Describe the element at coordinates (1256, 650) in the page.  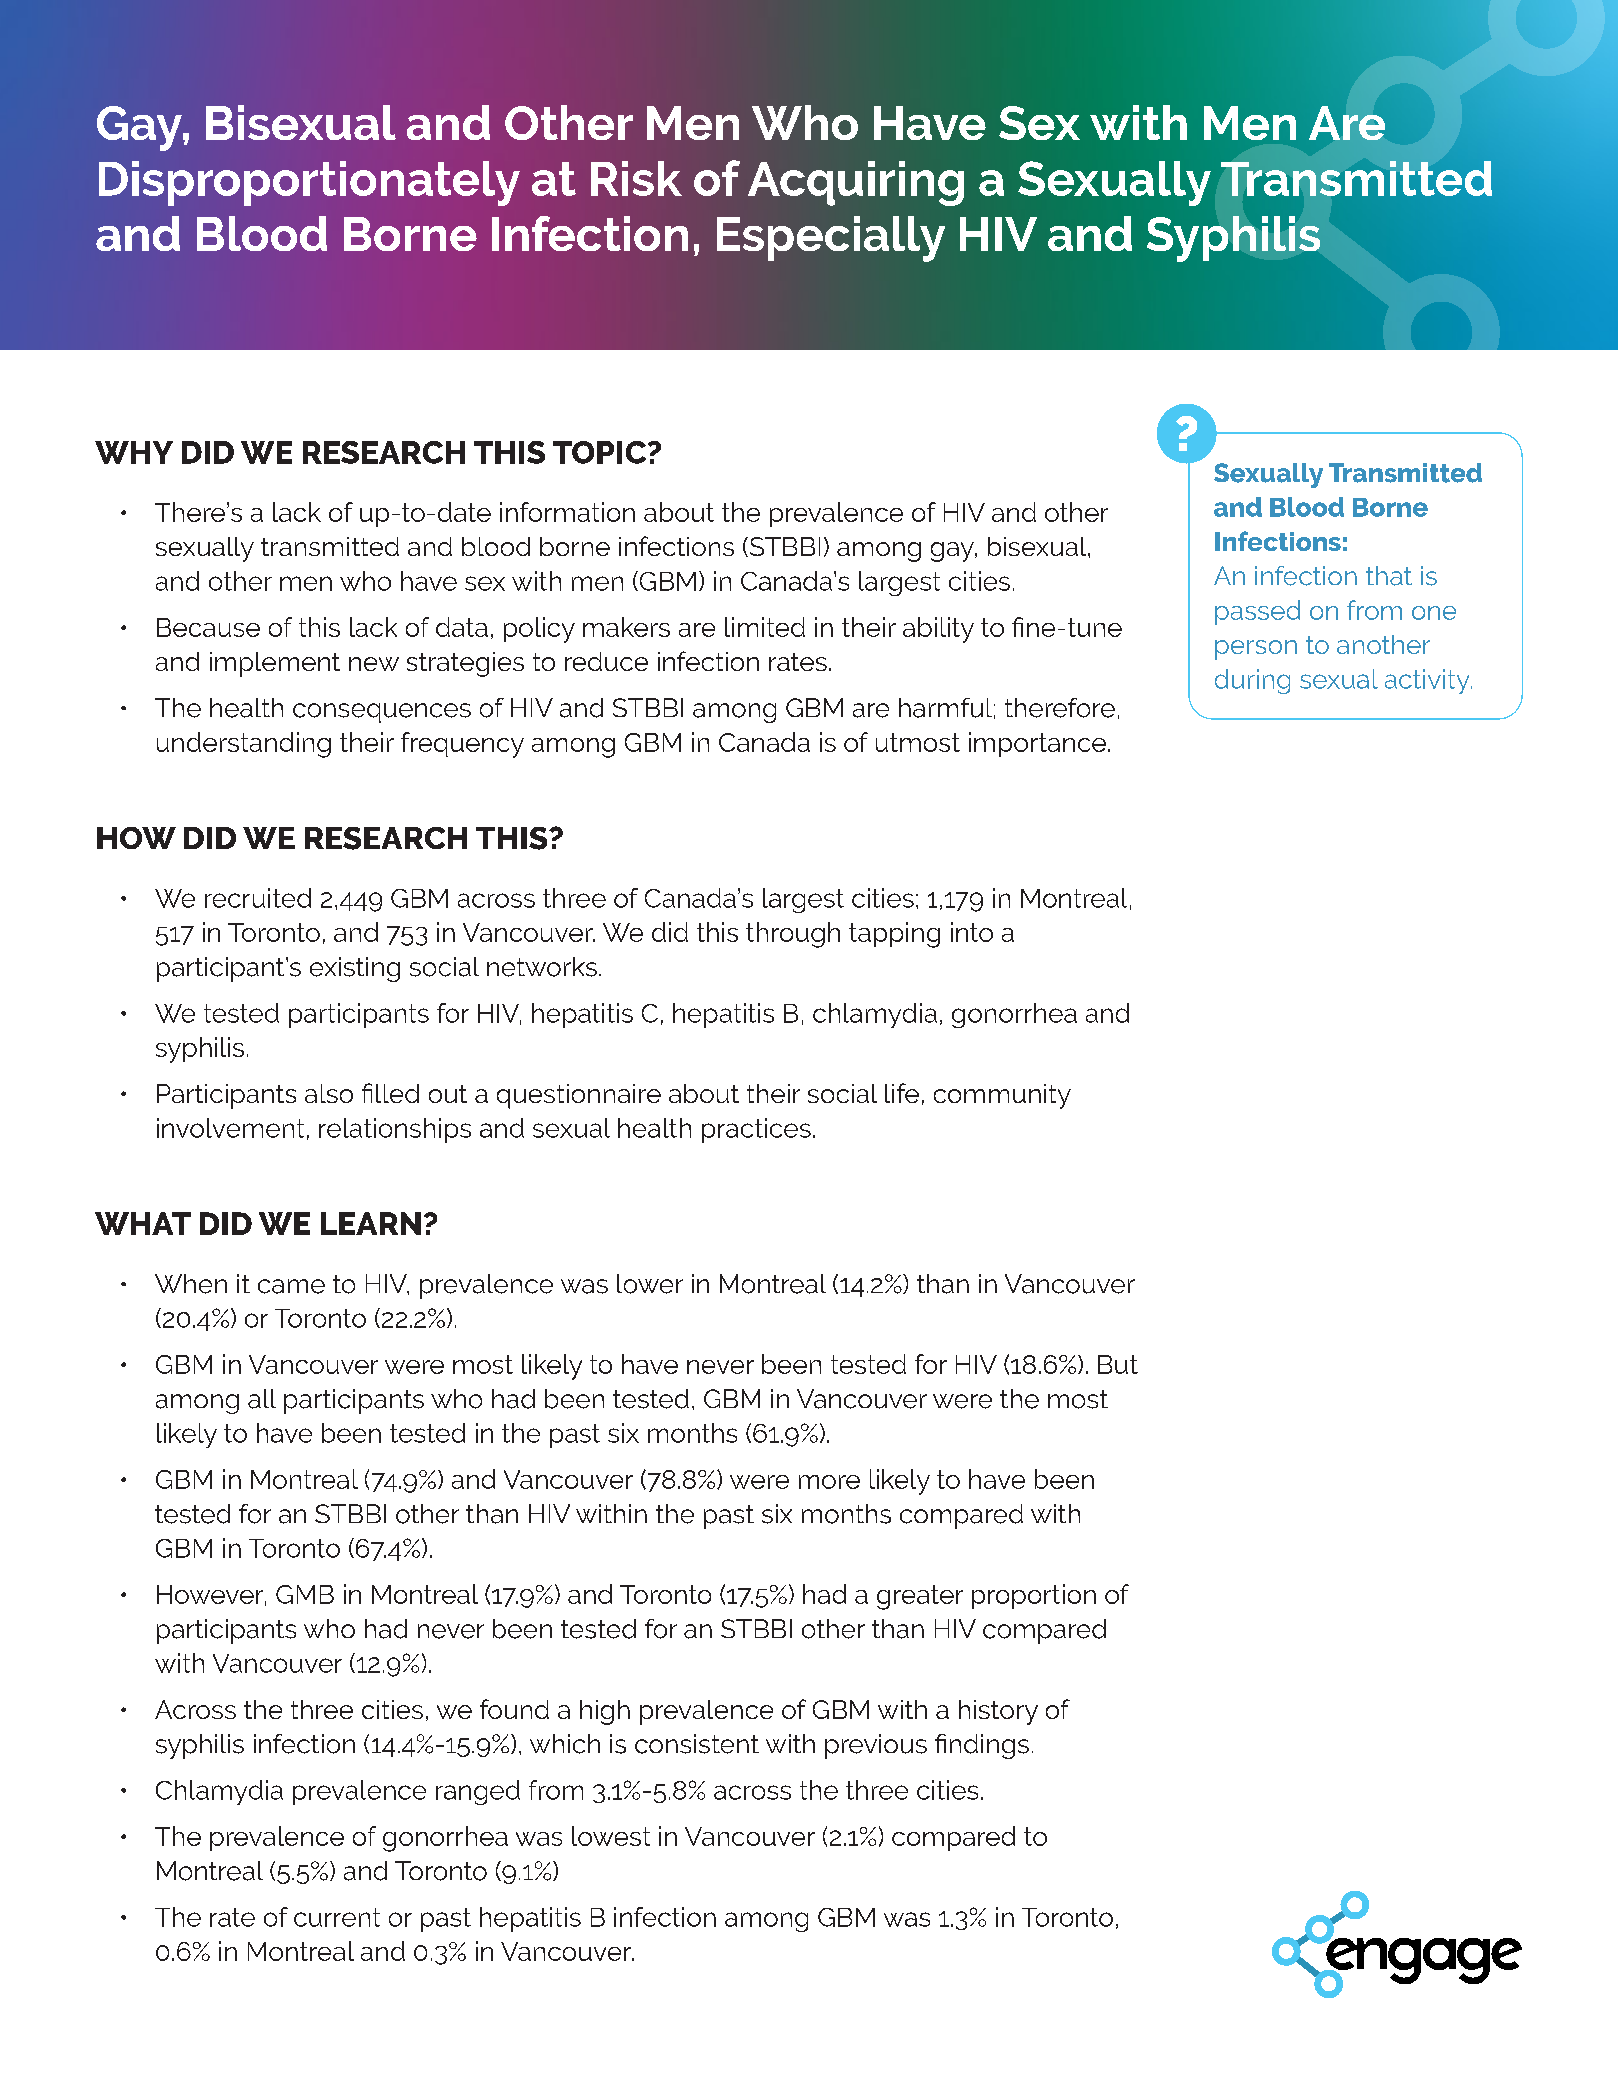
I see `person` at that location.
